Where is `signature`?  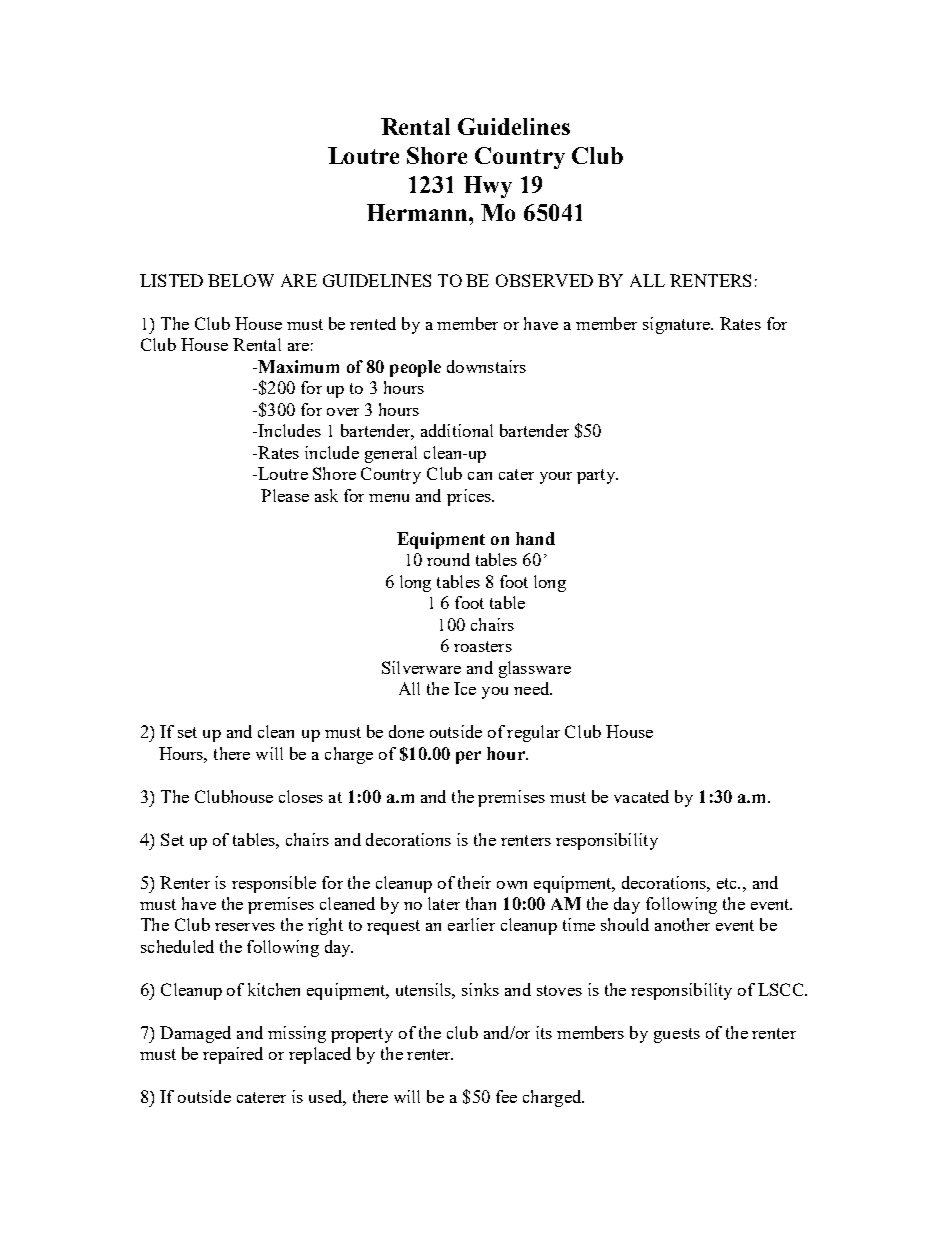
signature is located at coordinates (677, 325).
